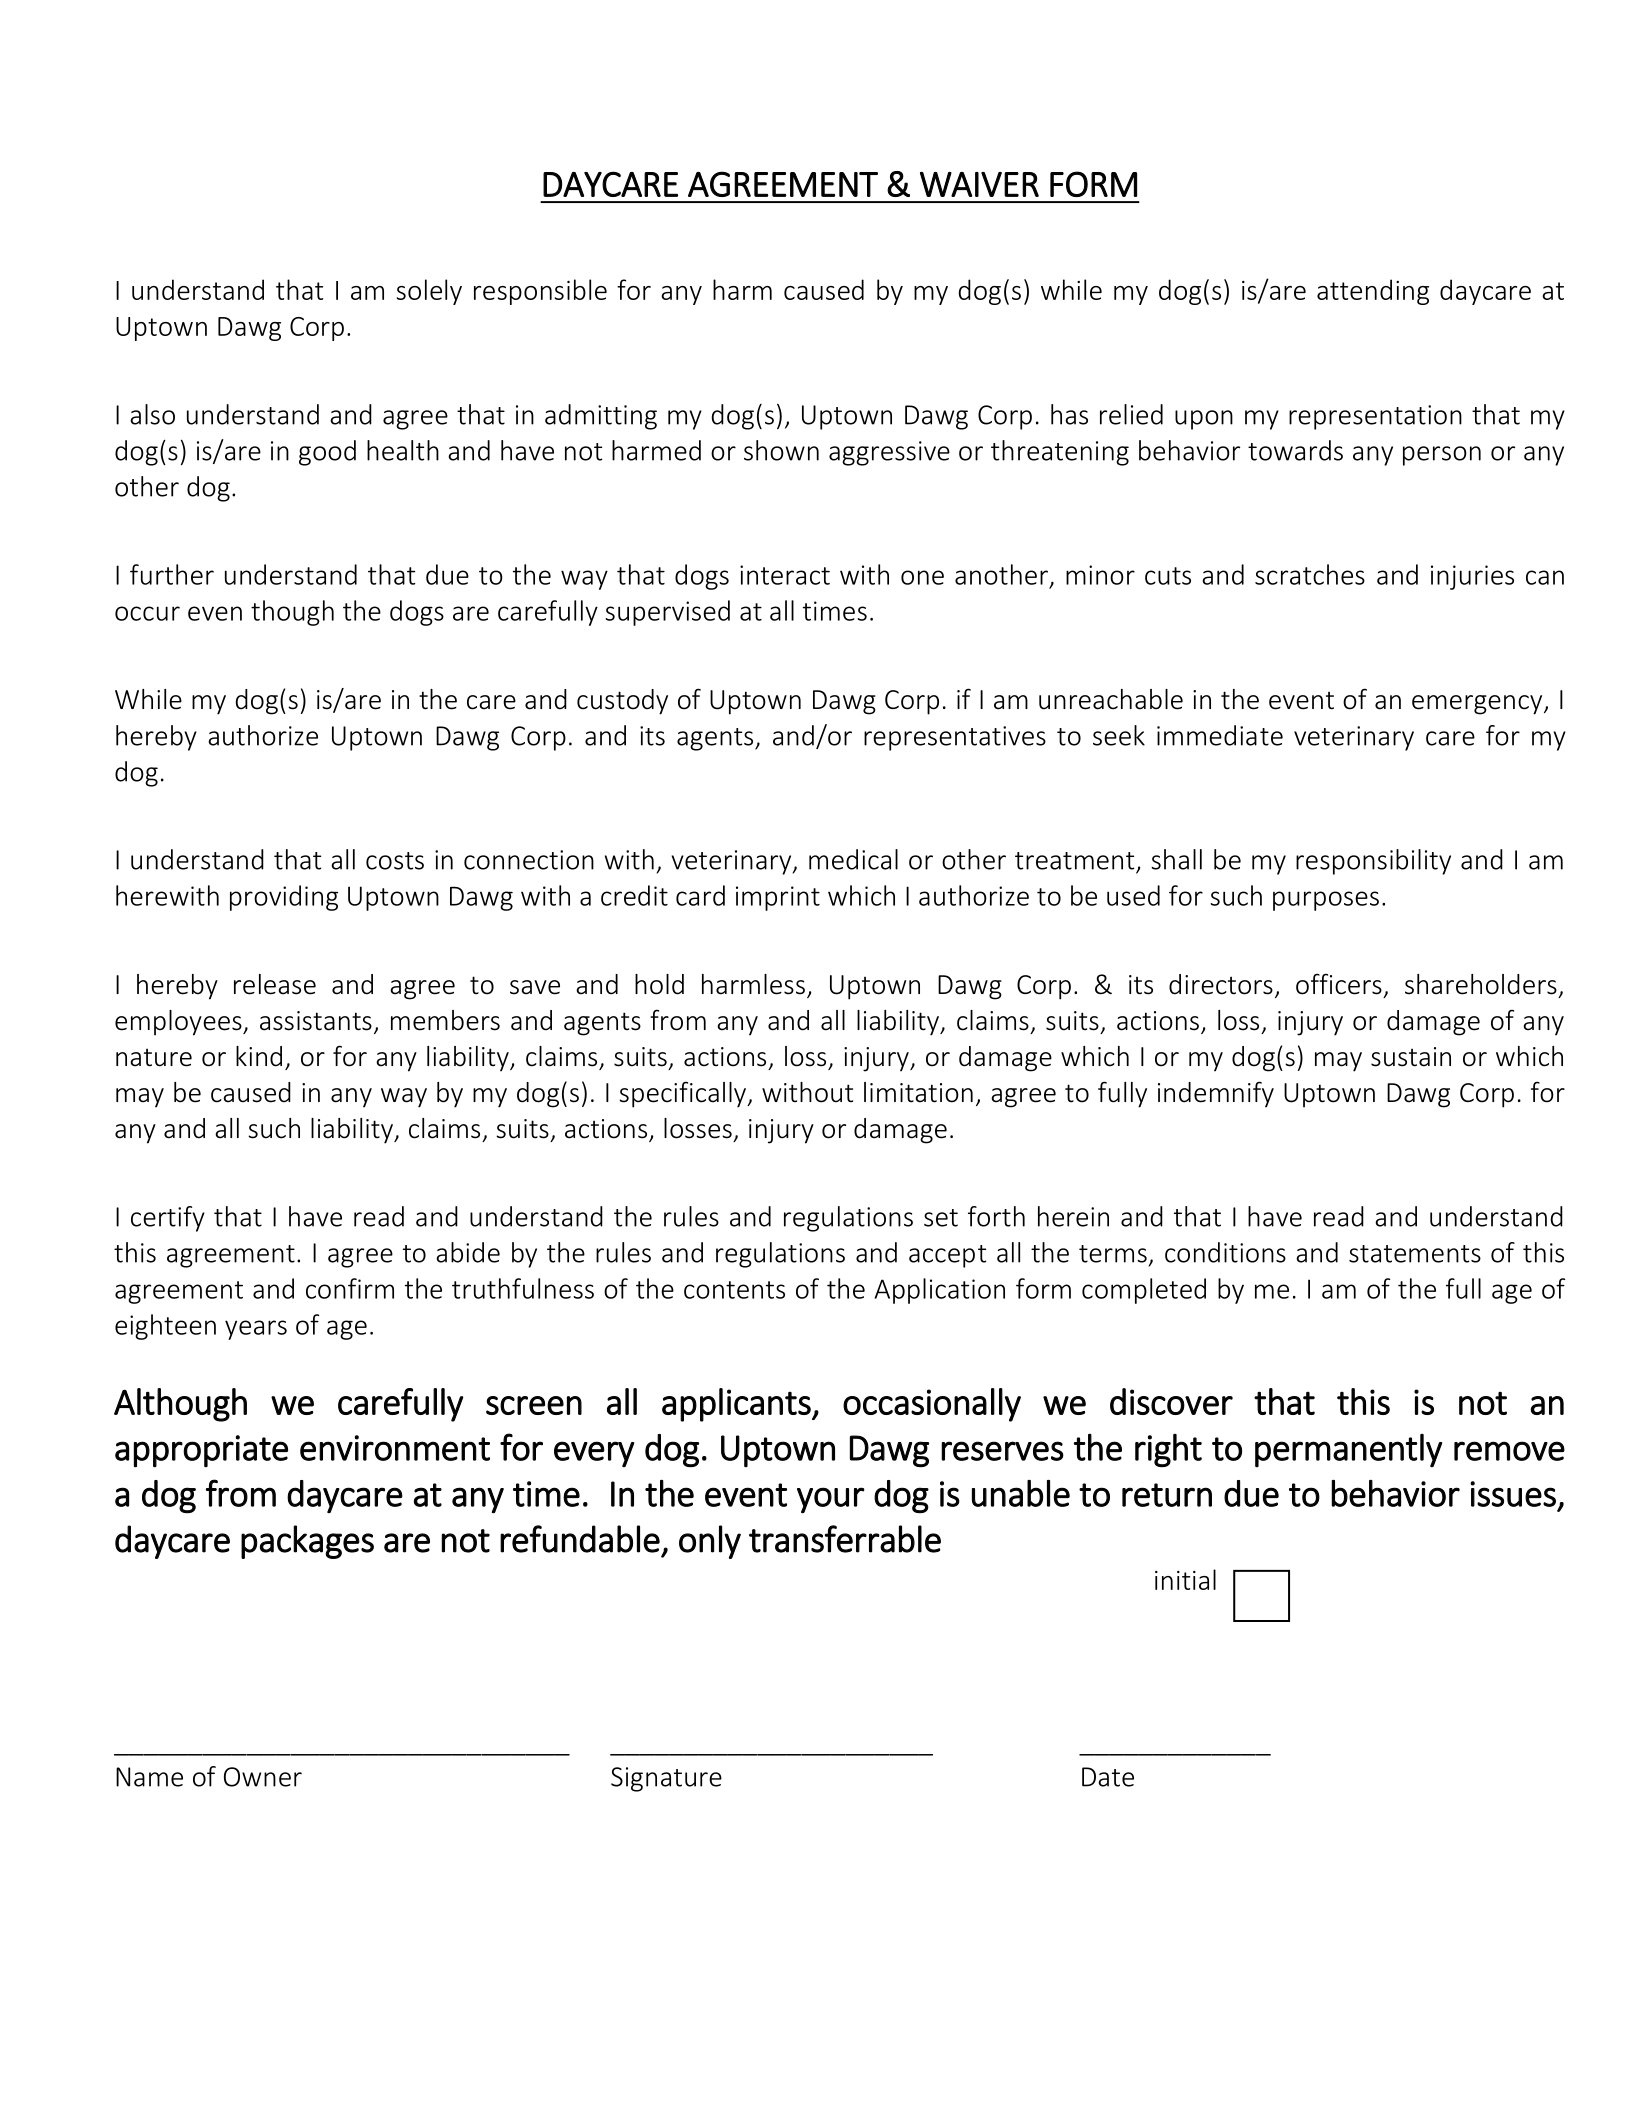 The width and height of the screenshot is (1641, 2124). Describe the element at coordinates (955, 738) in the screenshot. I see `representatives` at that location.
